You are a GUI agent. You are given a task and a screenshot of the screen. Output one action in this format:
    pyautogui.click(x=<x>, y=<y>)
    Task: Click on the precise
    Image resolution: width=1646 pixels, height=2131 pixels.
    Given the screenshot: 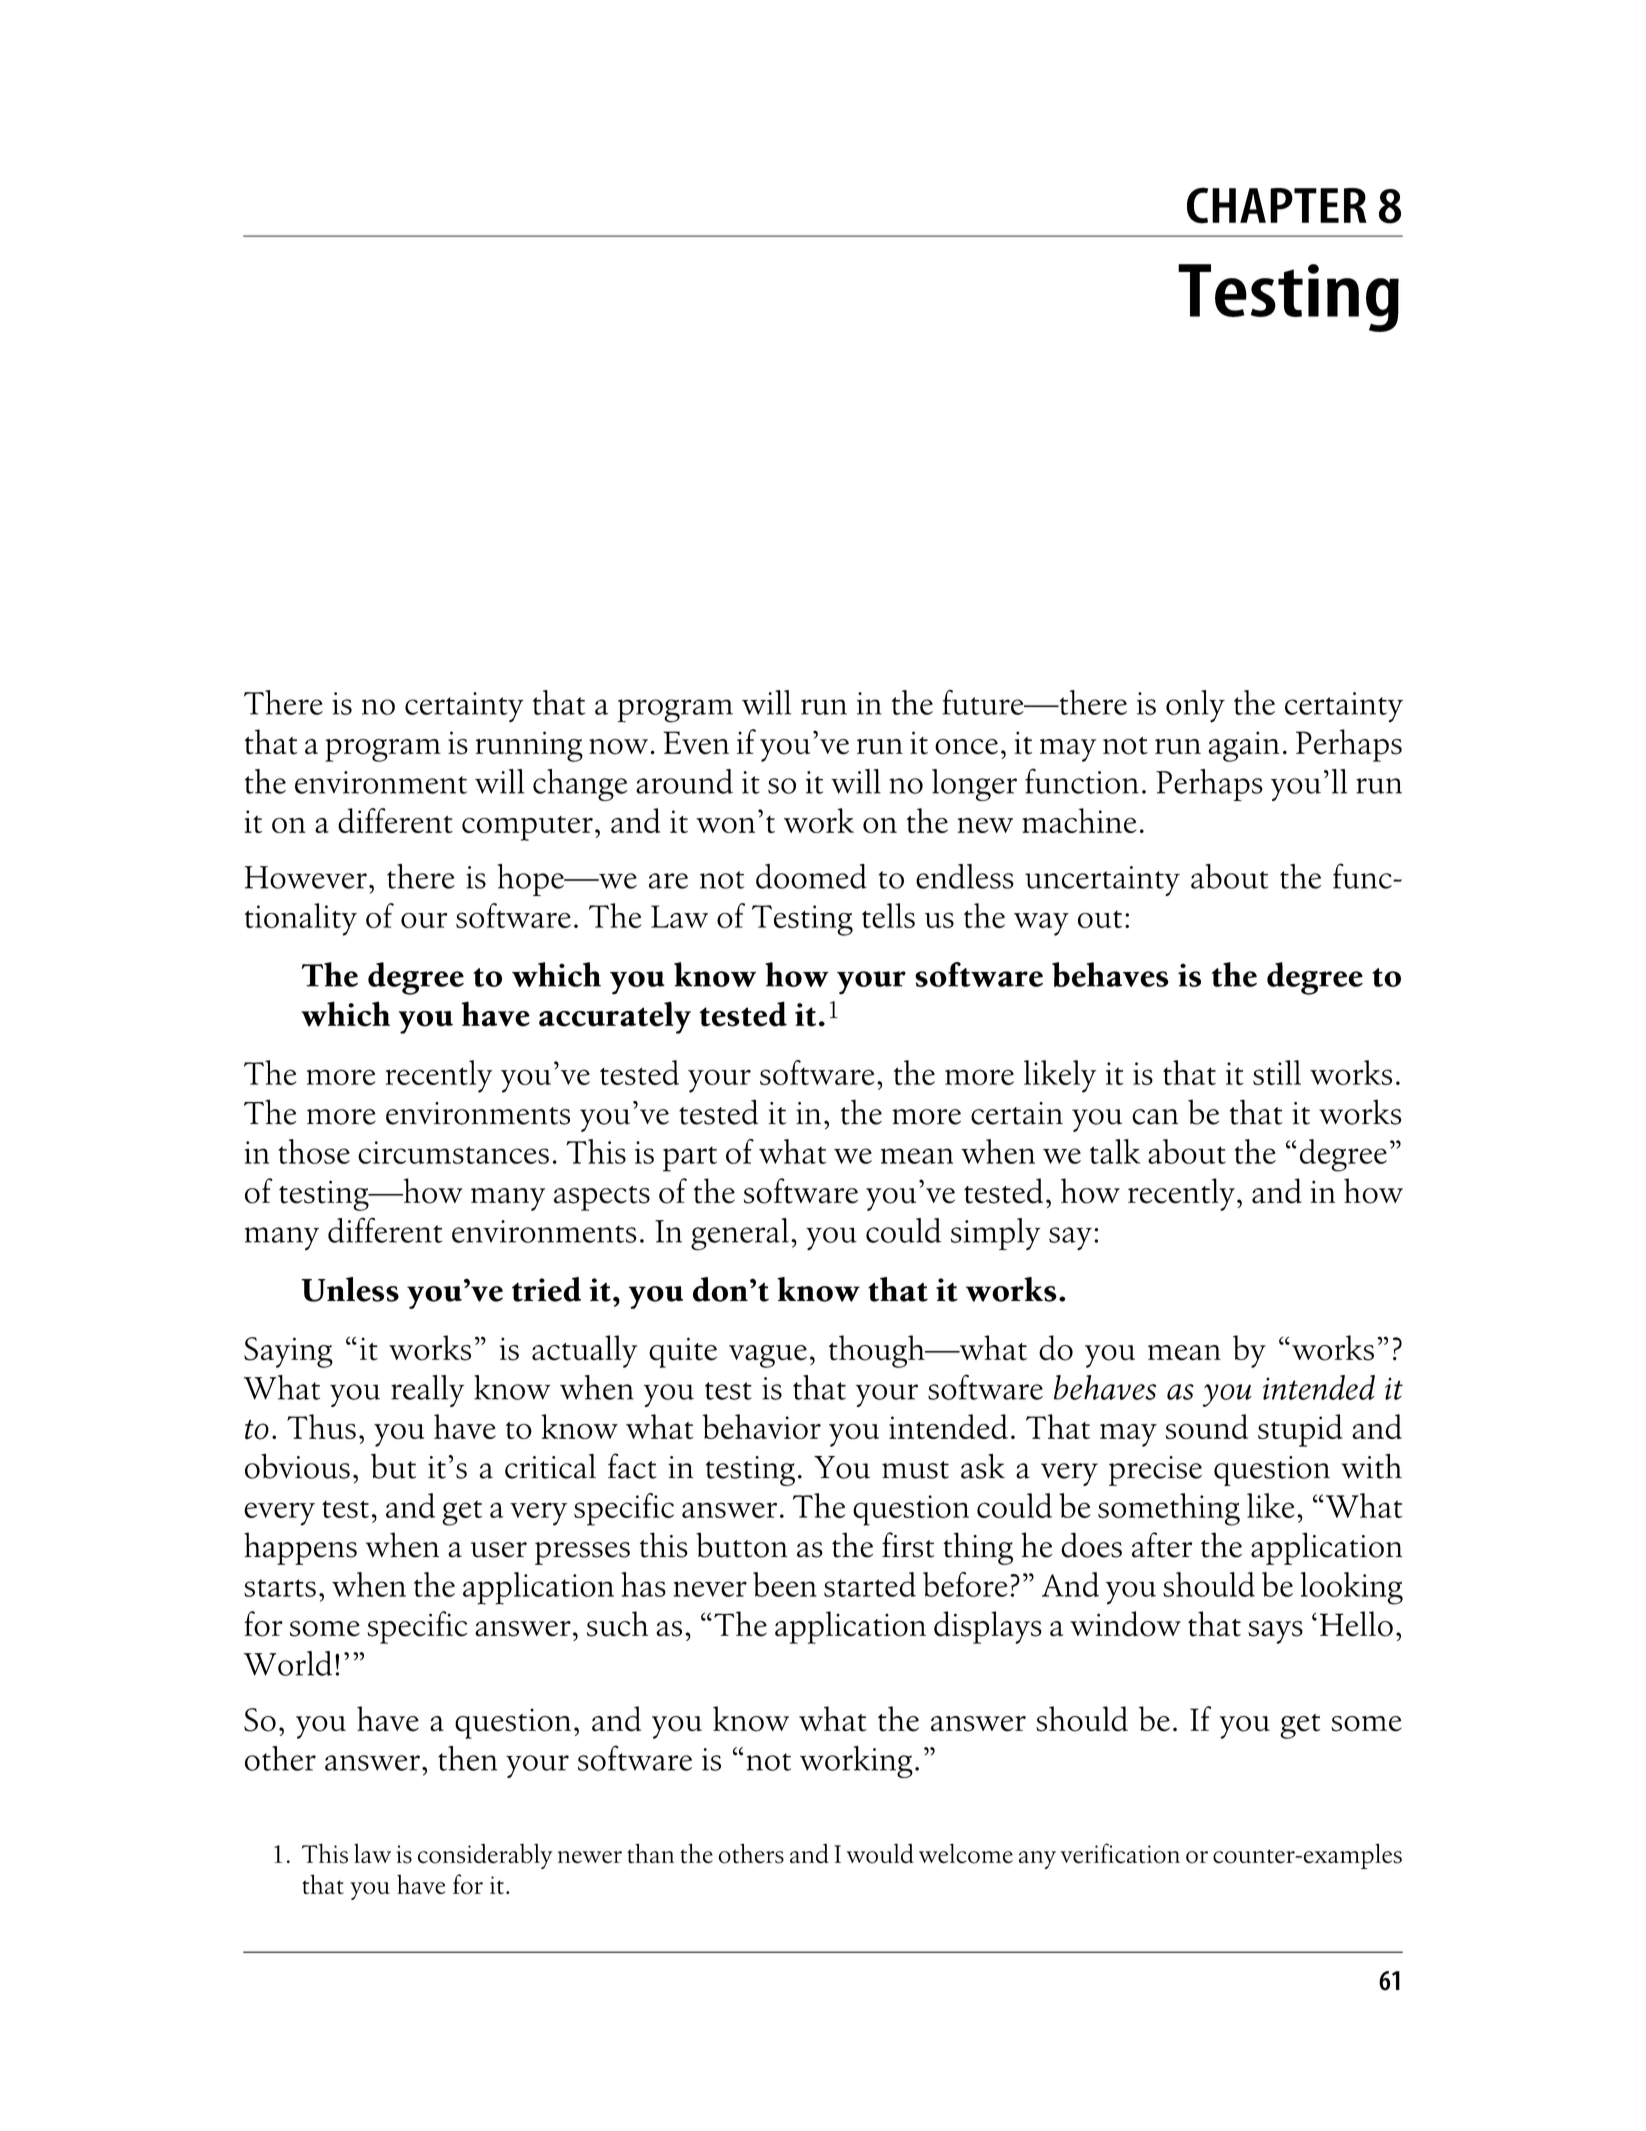 What is the action you would take?
    pyautogui.click(x=1155, y=1471)
